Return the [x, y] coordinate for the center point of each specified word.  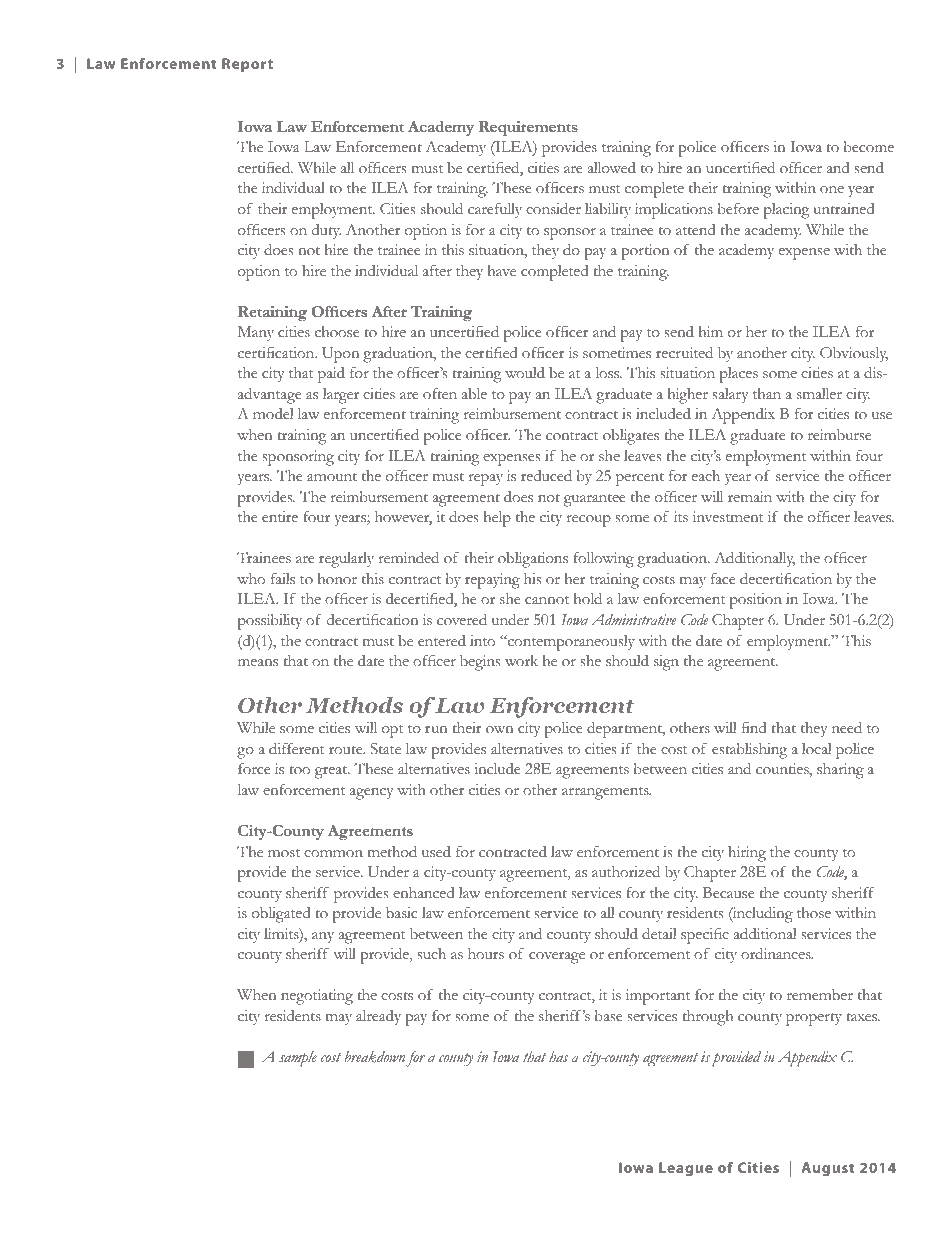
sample [298, 1059]
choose [337, 332]
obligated [281, 915]
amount [332, 477]
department [626, 730]
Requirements [528, 128]
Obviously [854, 354]
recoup [589, 521]
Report [247, 65]
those [814, 913]
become [869, 146]
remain [750, 496]
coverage [557, 958]
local [816, 748]
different [296, 749]
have [501, 270]
